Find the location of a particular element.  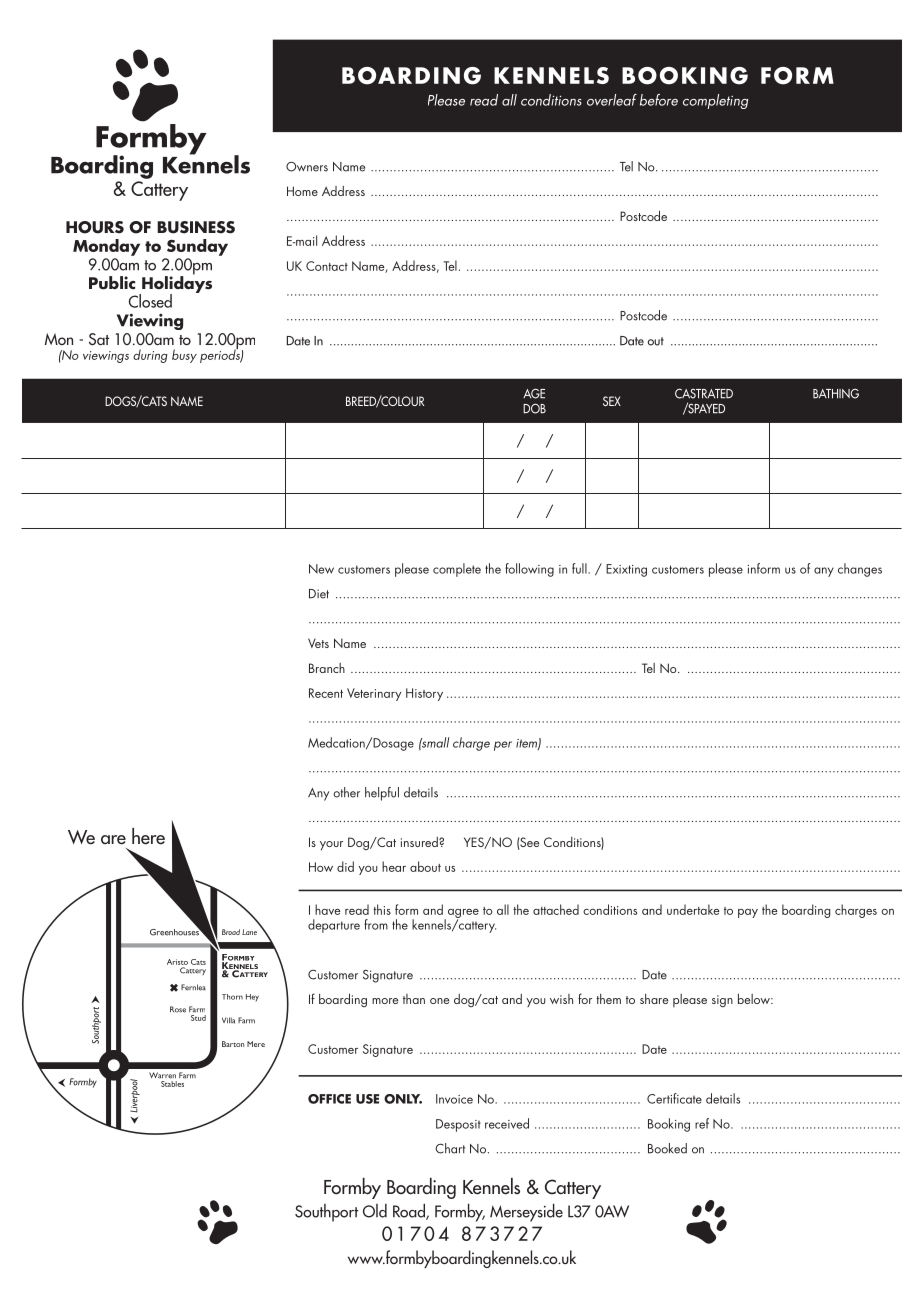

about is located at coordinates (425, 866).
